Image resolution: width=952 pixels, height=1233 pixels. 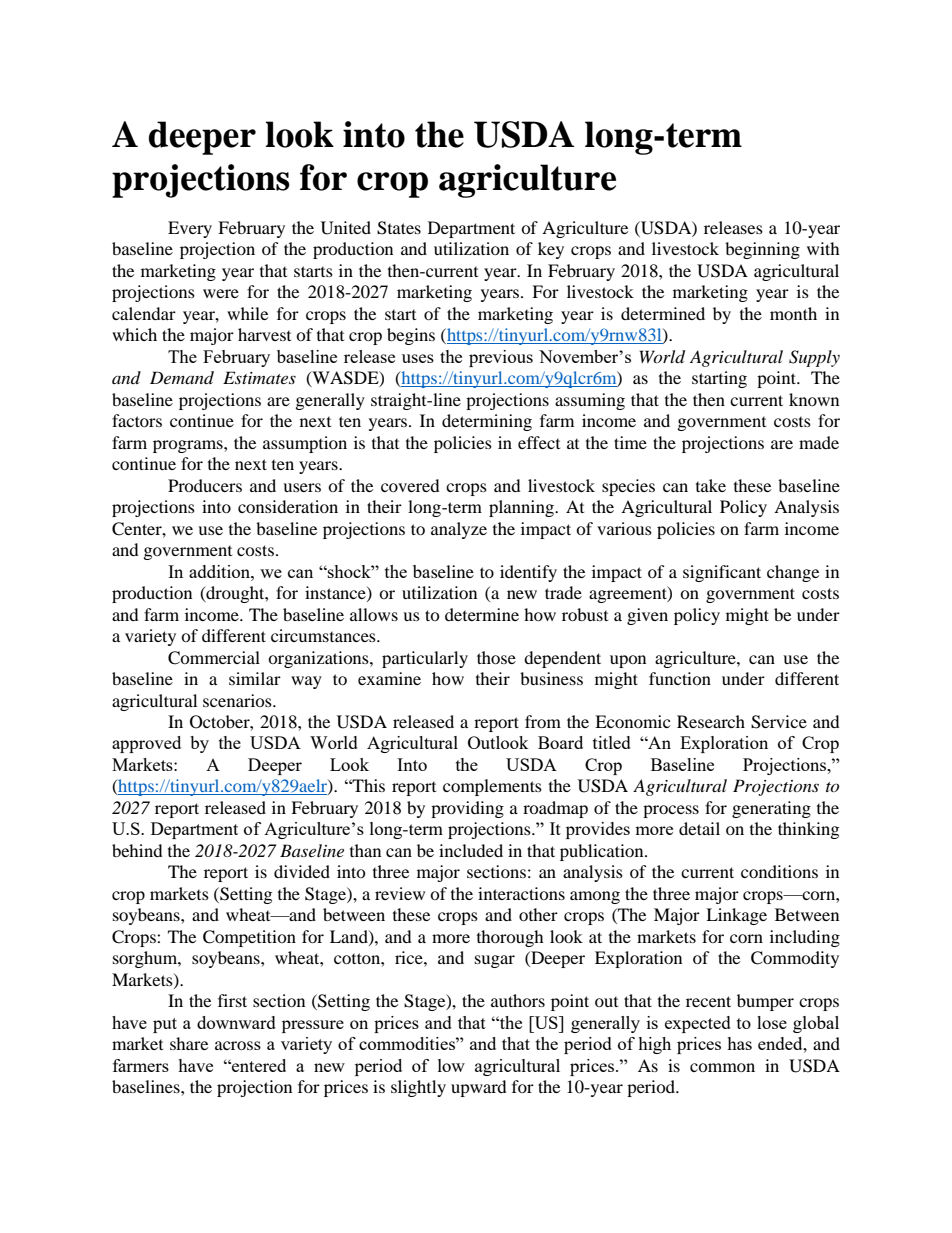 I want to click on Every, so click(x=190, y=229).
